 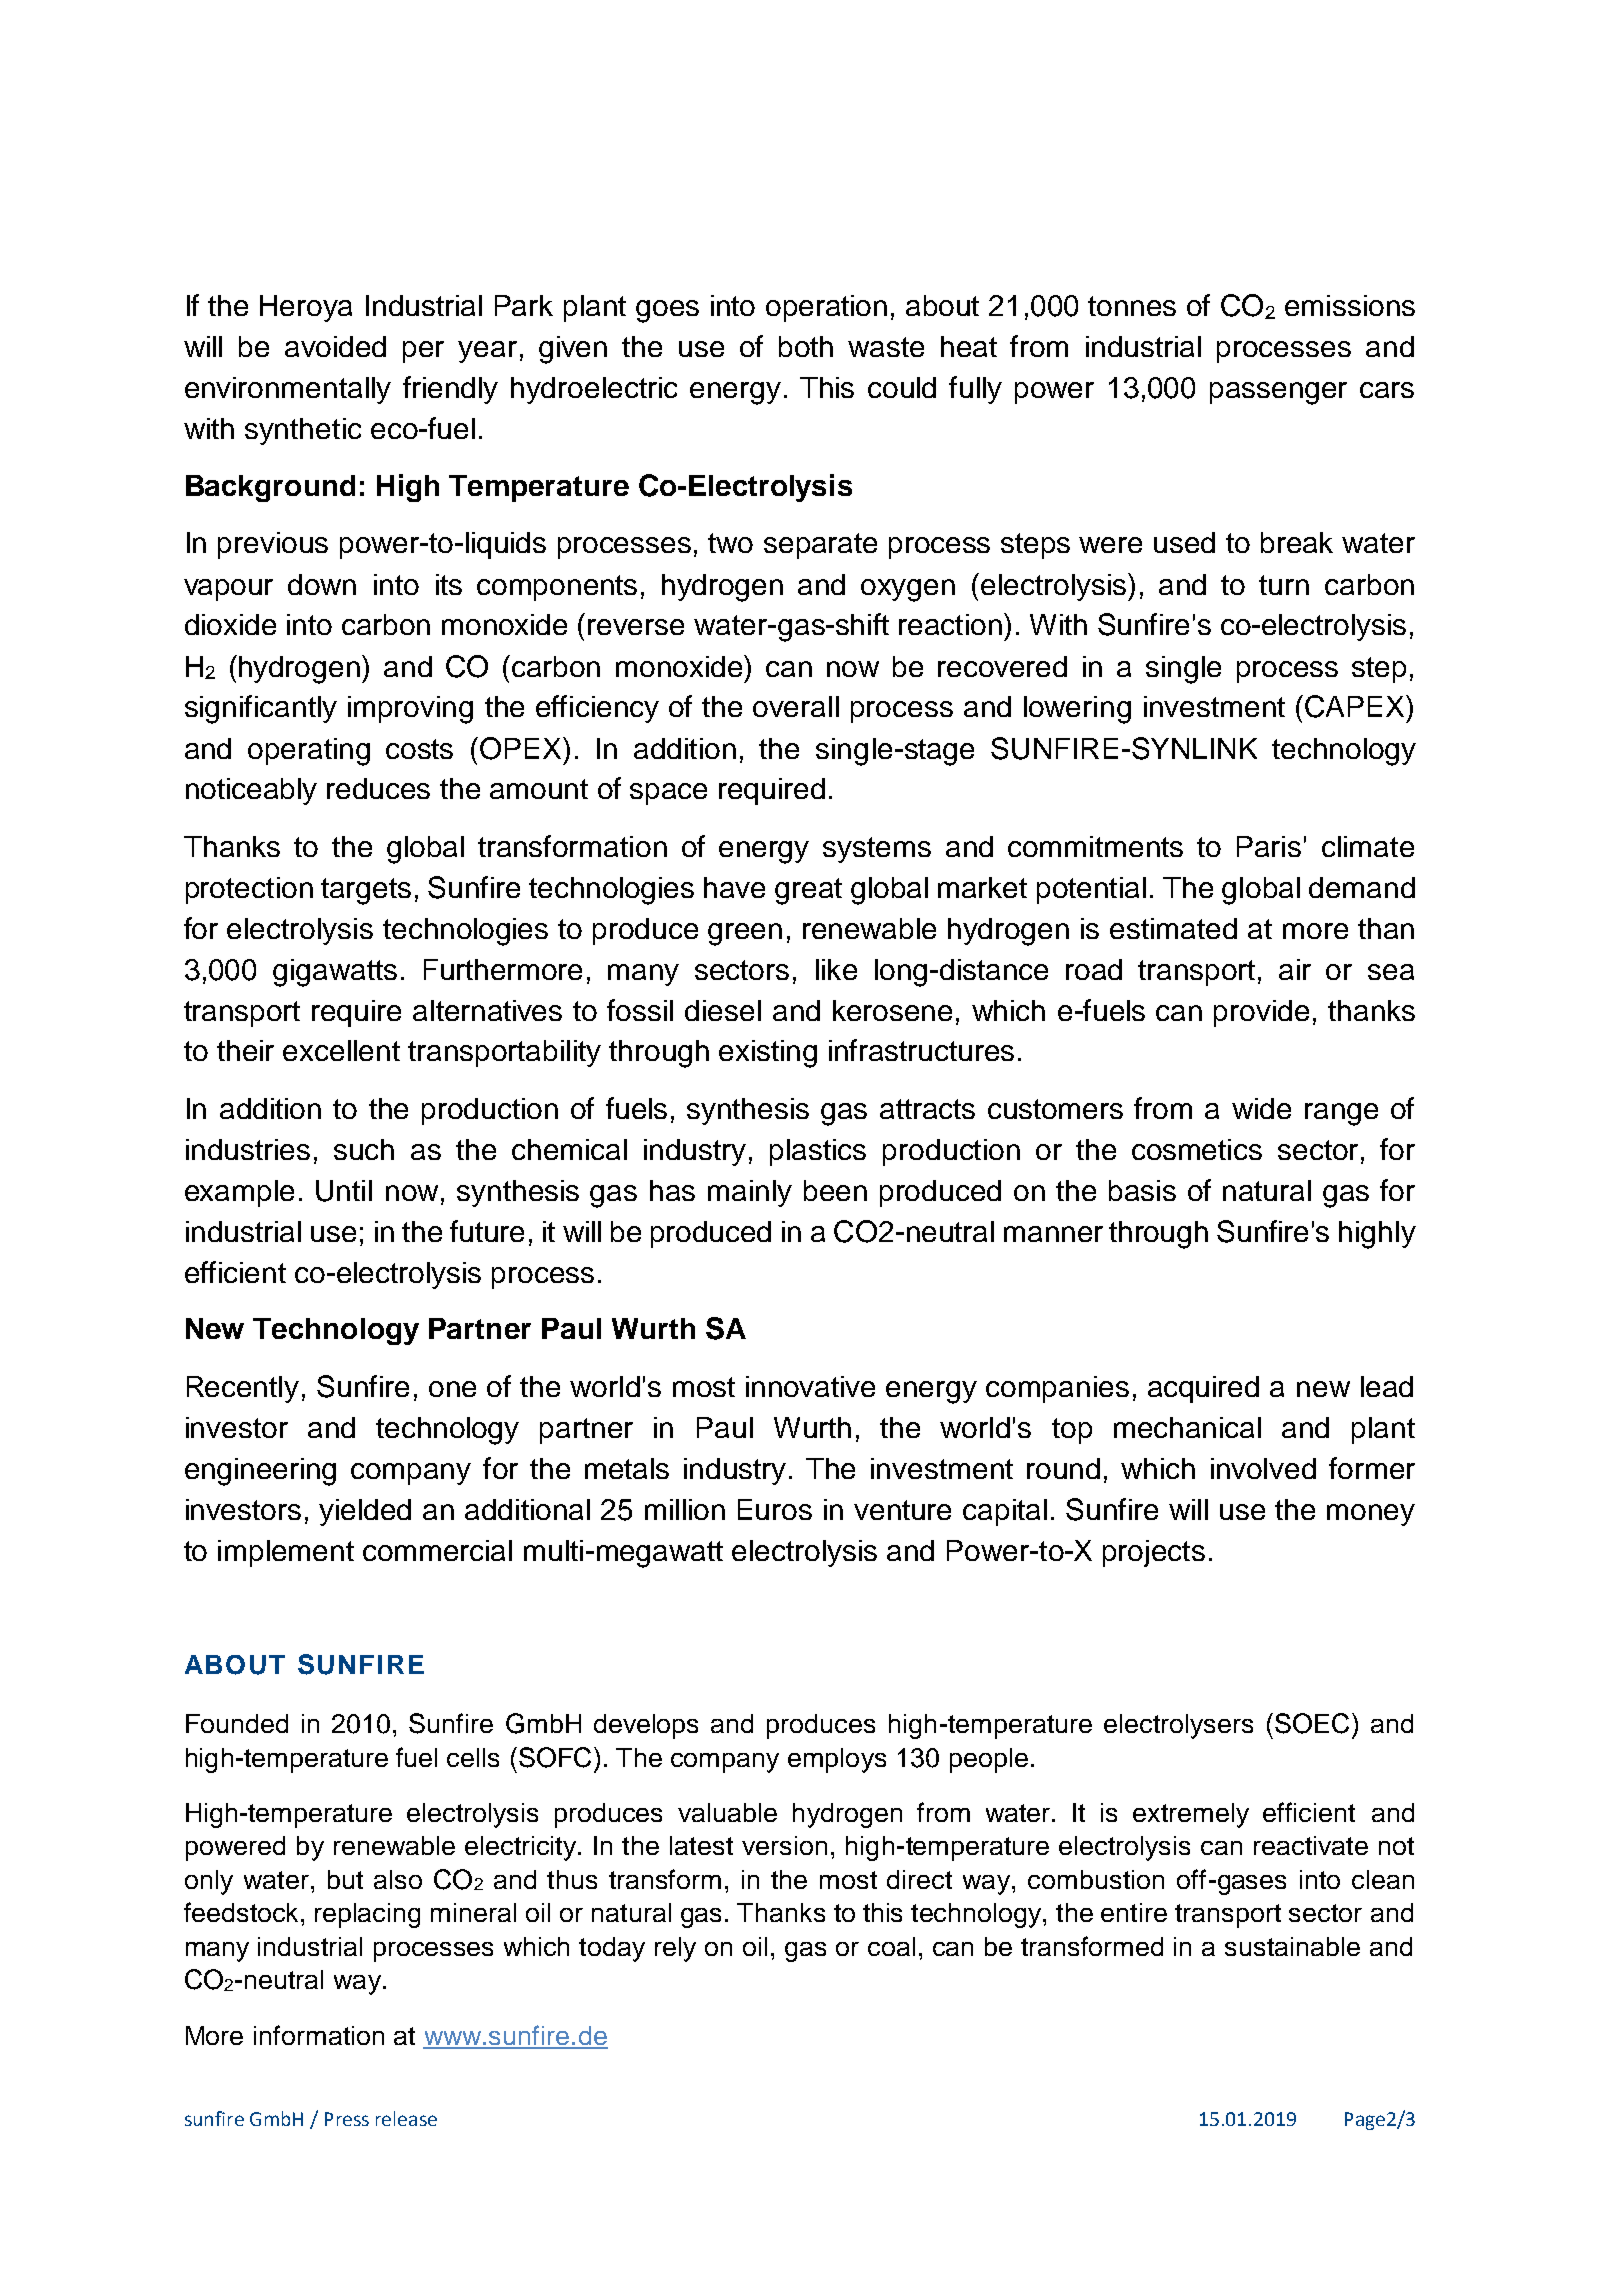 What do you see at coordinates (775, 1509) in the page?
I see `Euros` at bounding box center [775, 1509].
